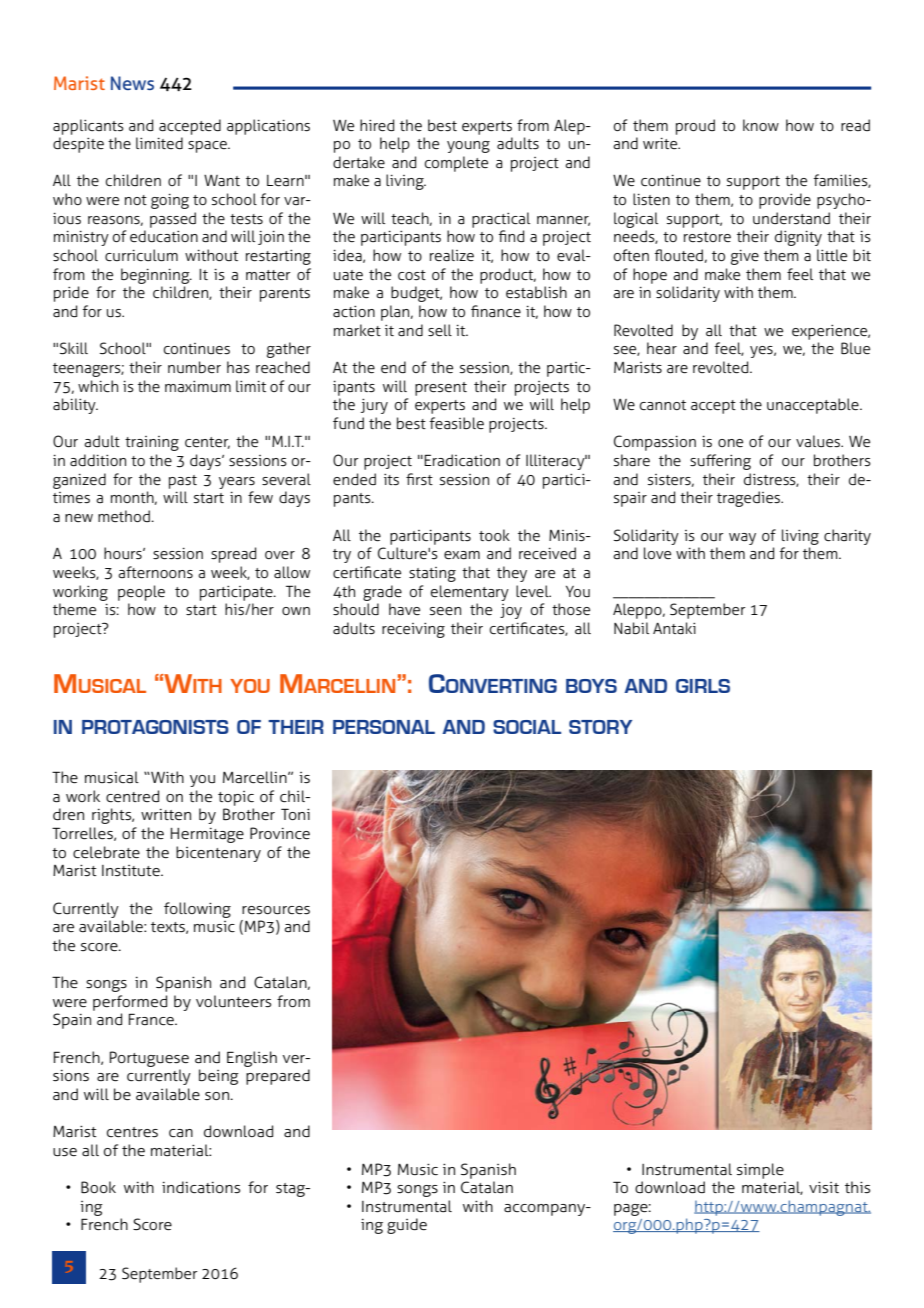  I want to click on one, so click(730, 443).
